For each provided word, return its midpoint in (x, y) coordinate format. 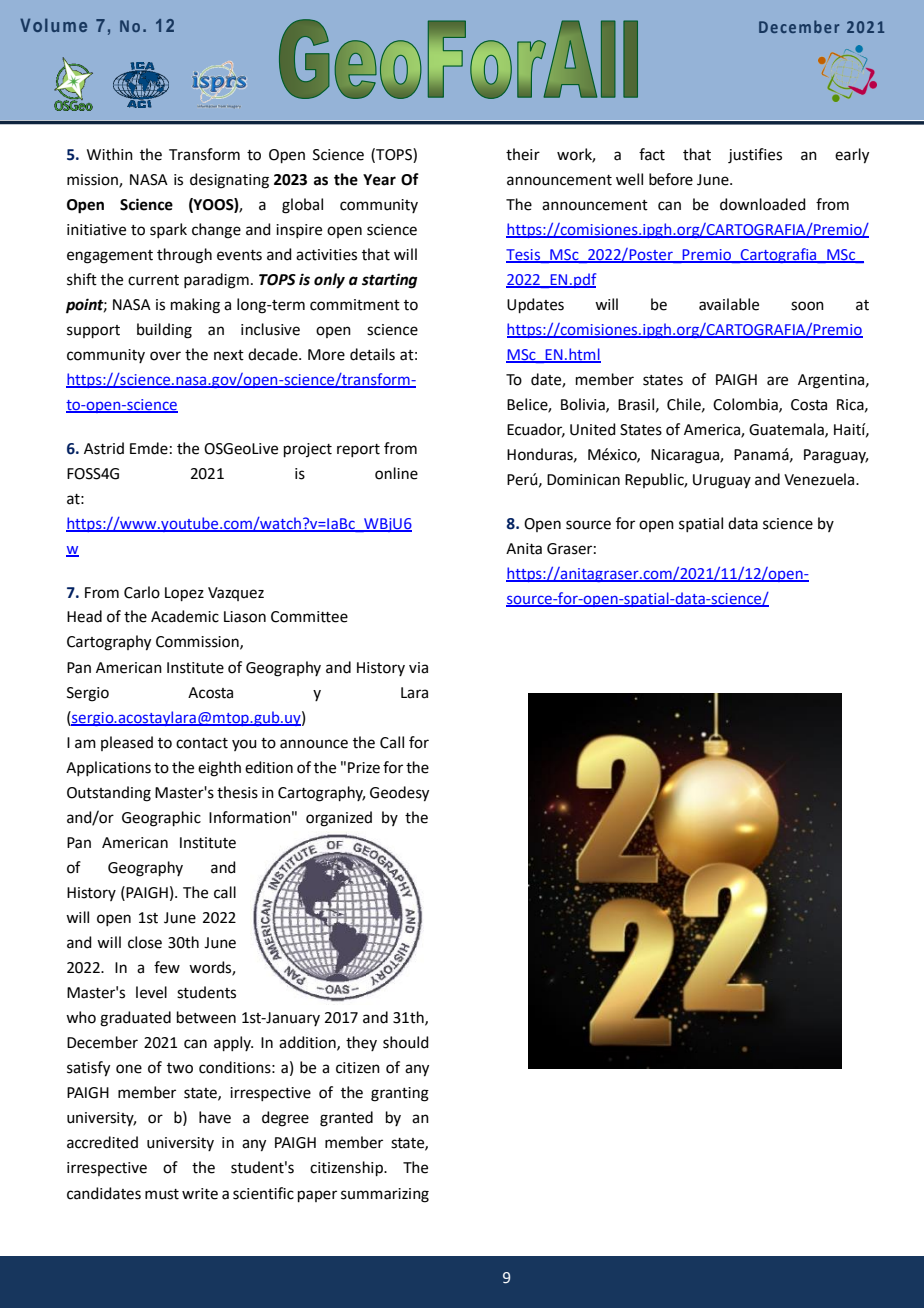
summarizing (385, 1195)
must (162, 1194)
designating (229, 181)
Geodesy (399, 794)
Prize (364, 768)
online (396, 473)
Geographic (161, 819)
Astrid (104, 448)
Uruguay (722, 481)
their (523, 154)
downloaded (763, 204)
